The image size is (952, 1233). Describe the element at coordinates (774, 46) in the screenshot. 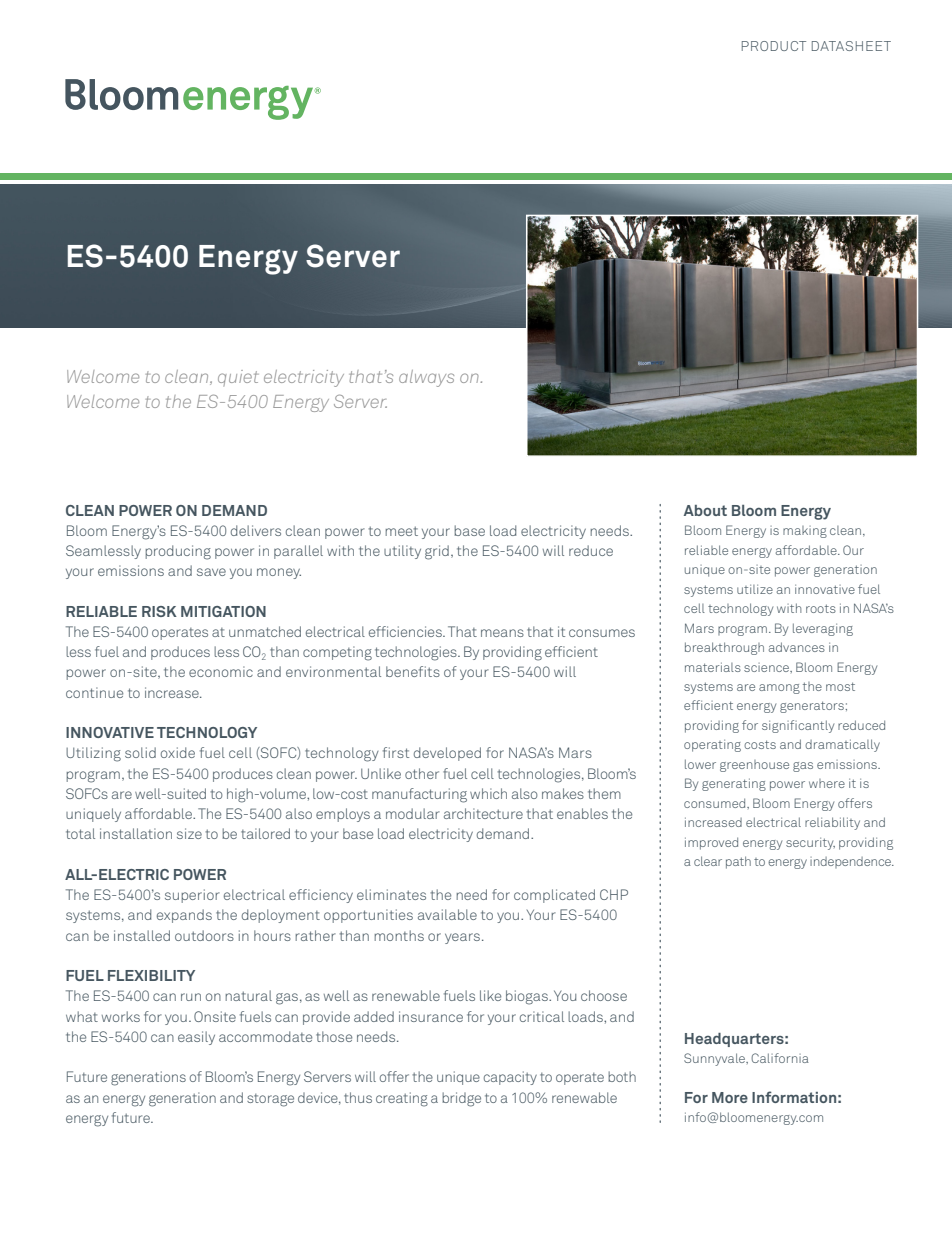

I see `PRODUCT` at that location.
